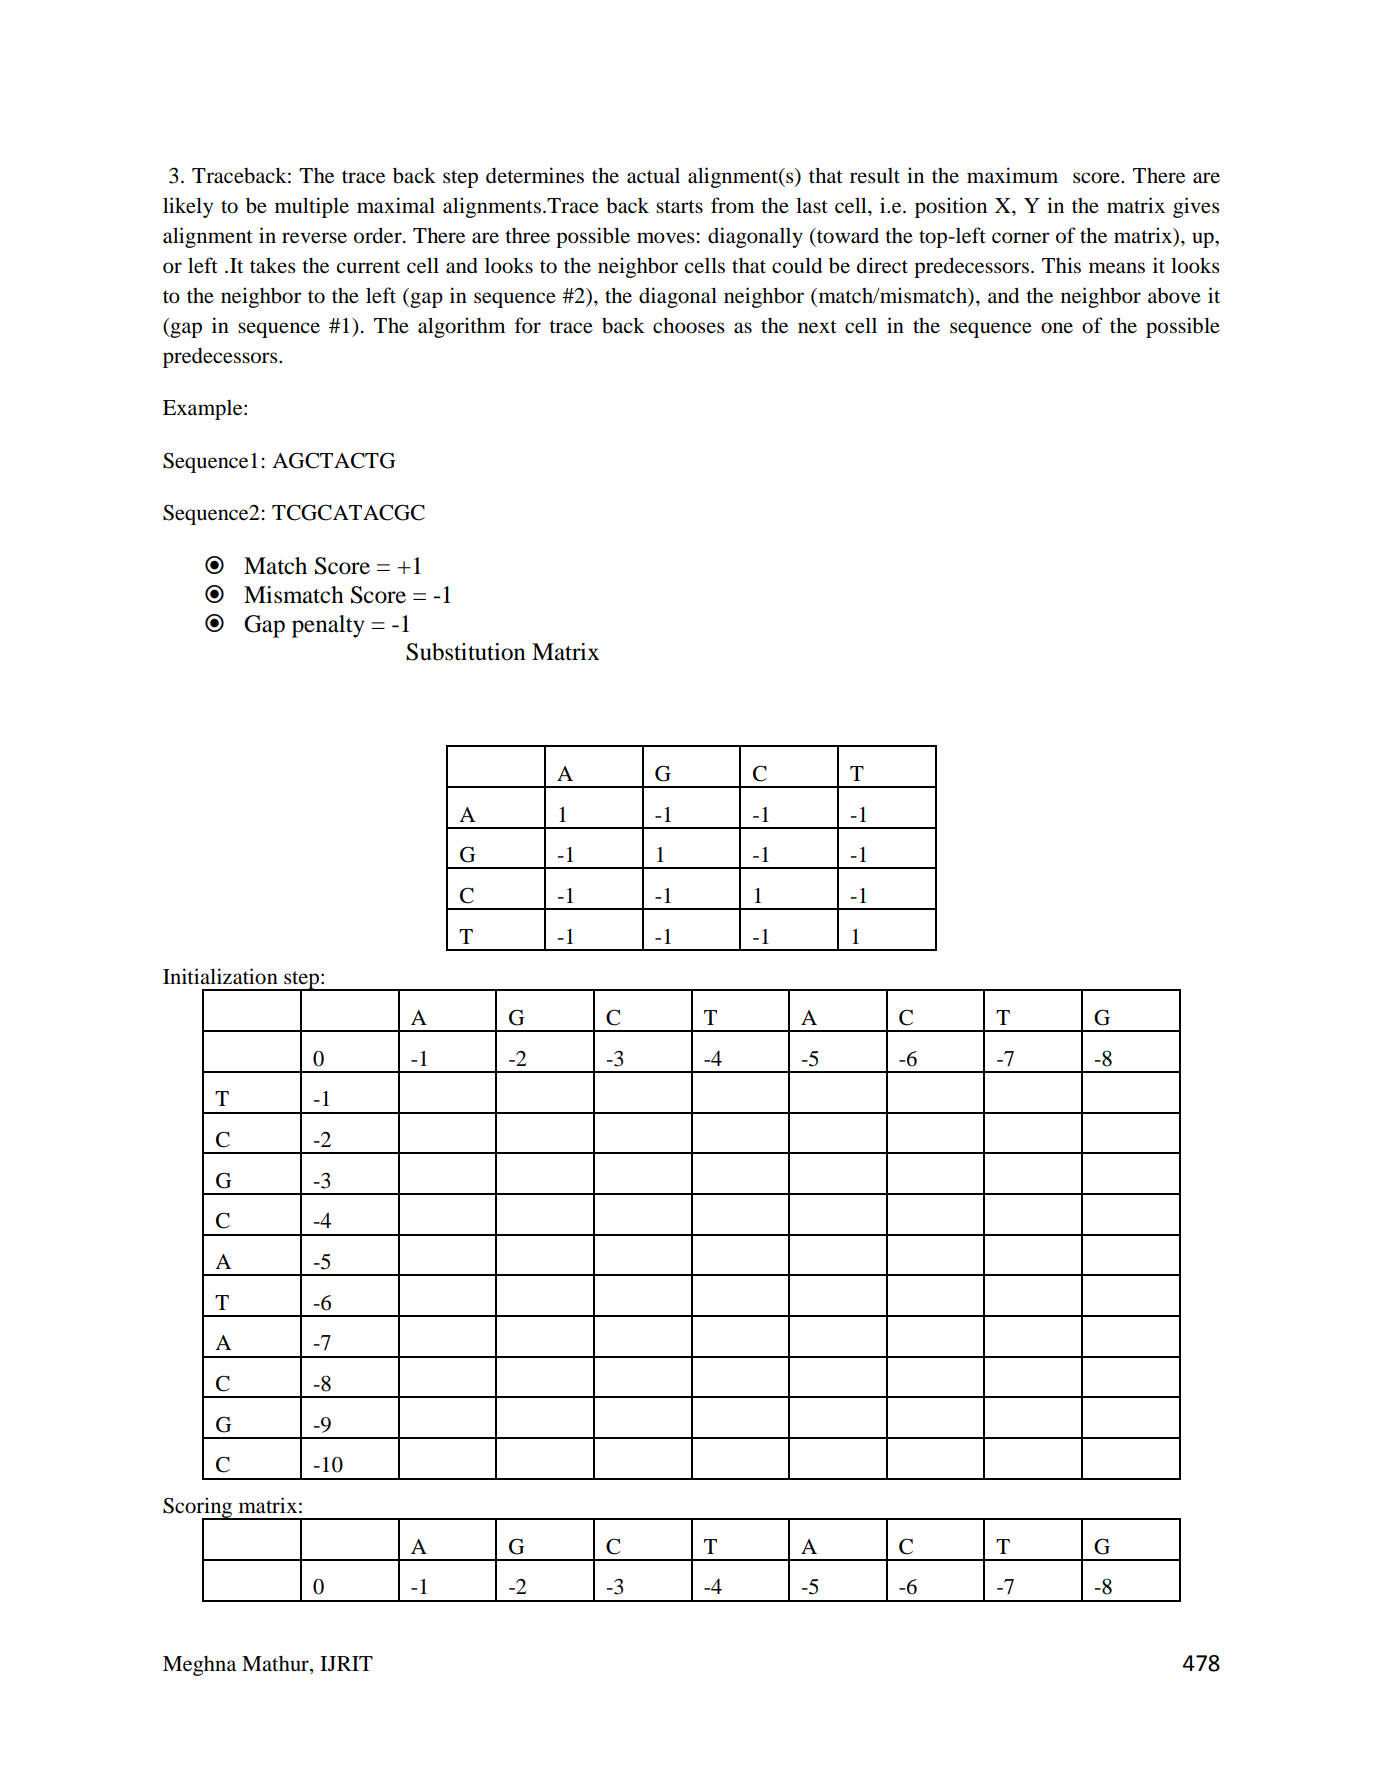  Describe the element at coordinates (689, 325) in the document. I see `chooses` at that location.
